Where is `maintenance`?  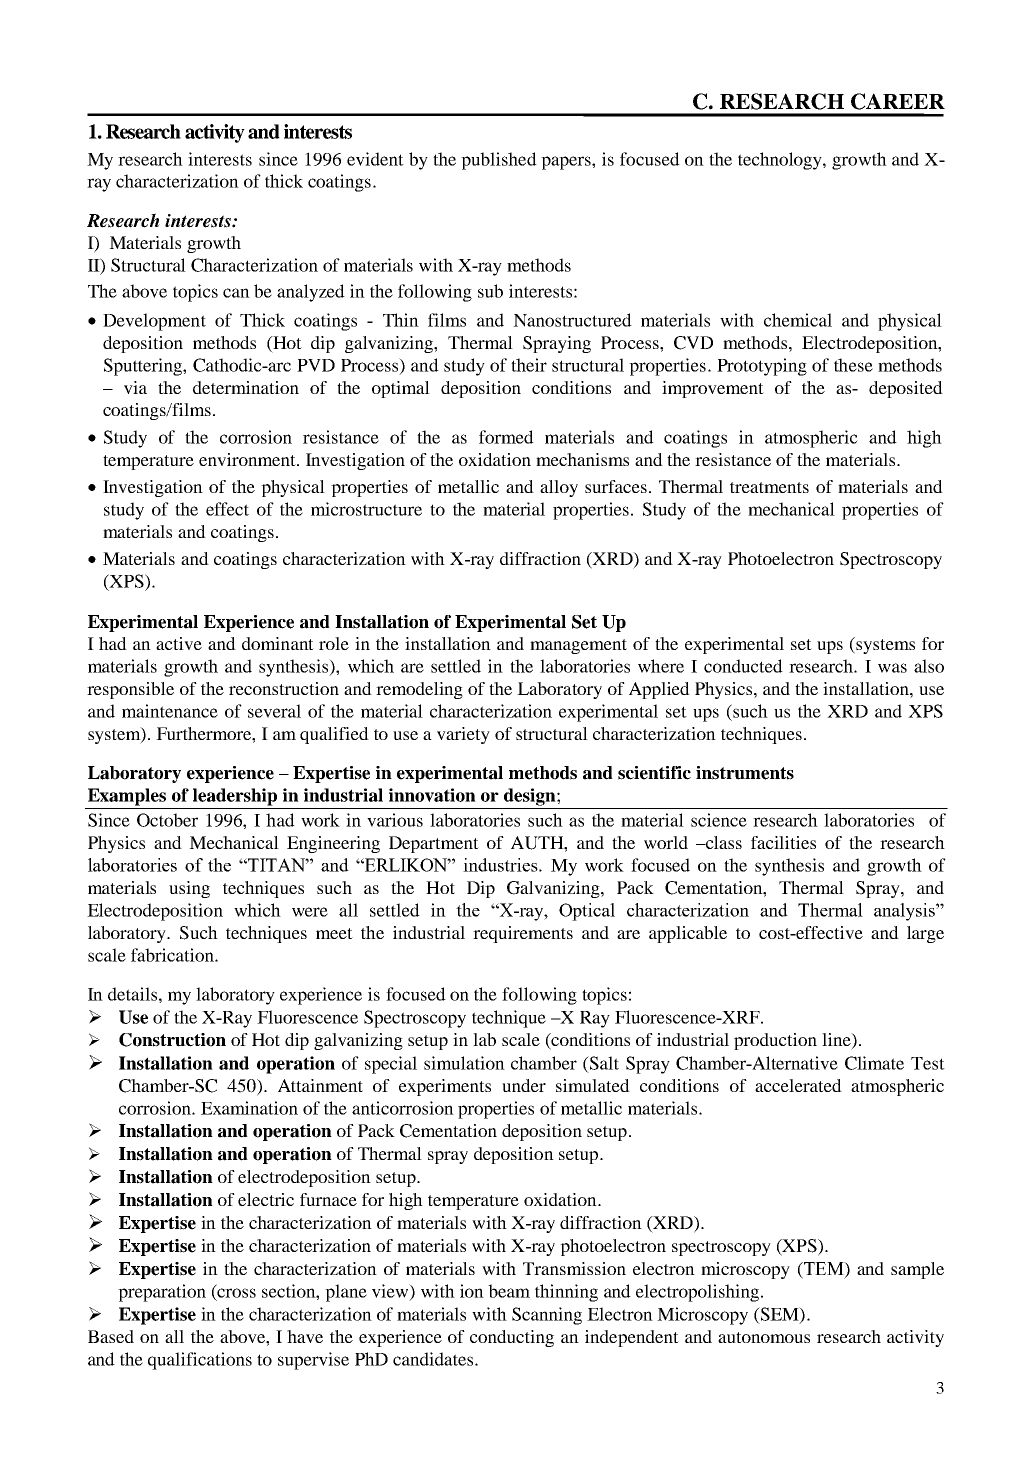
maintenance is located at coordinates (170, 711).
